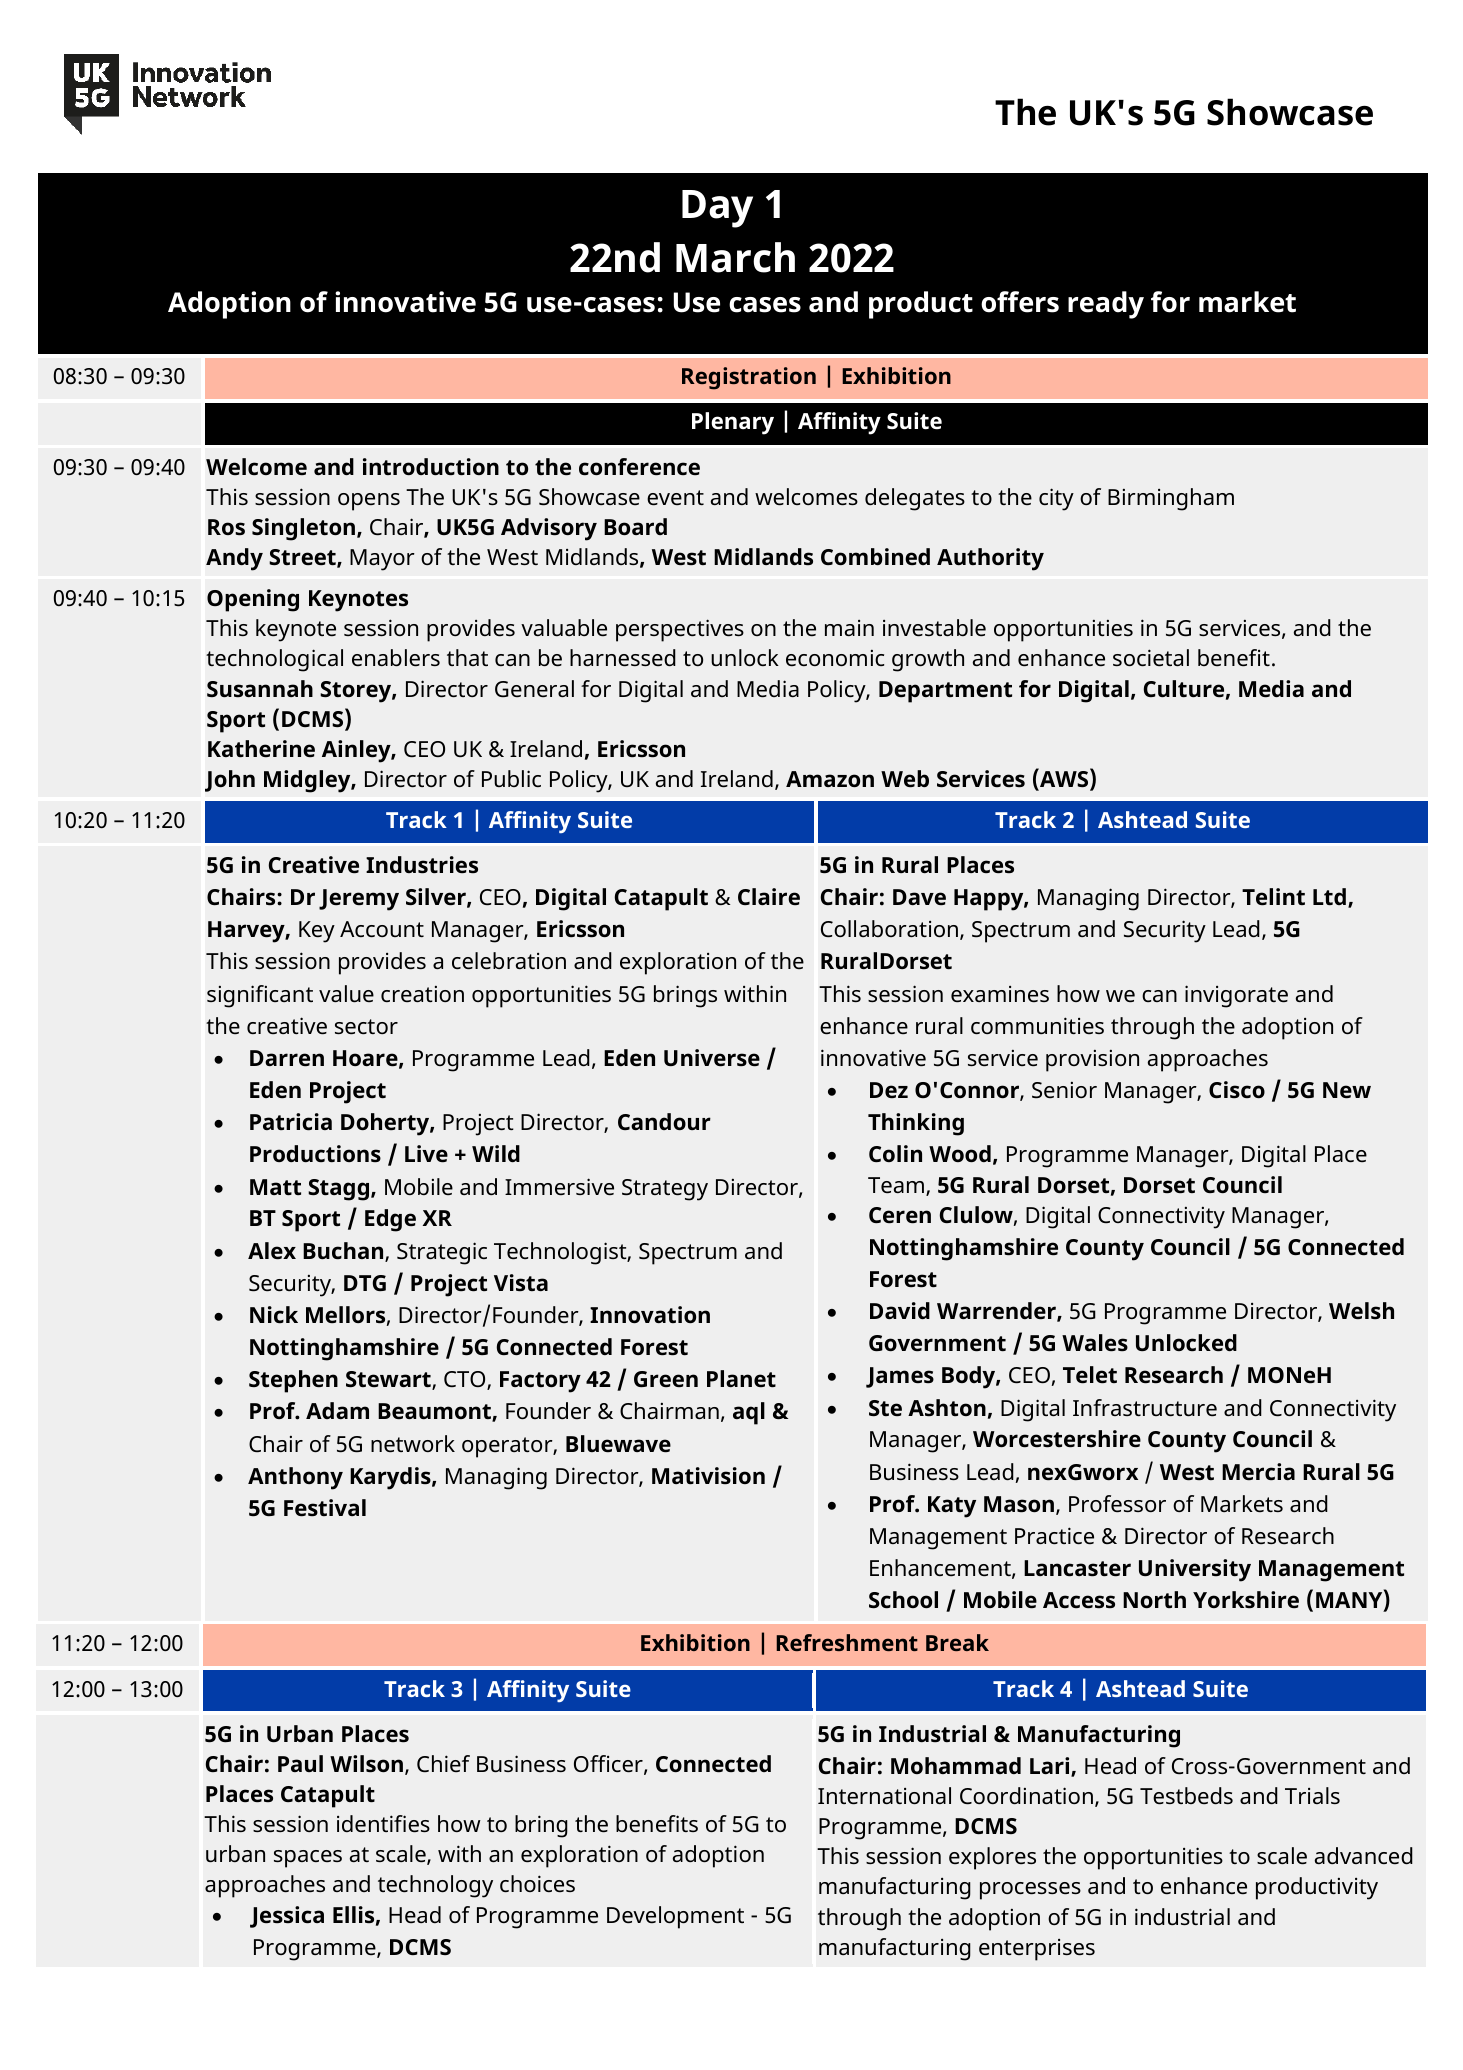  What do you see at coordinates (897, 1186) in the screenshot?
I see `Team` at bounding box center [897, 1186].
